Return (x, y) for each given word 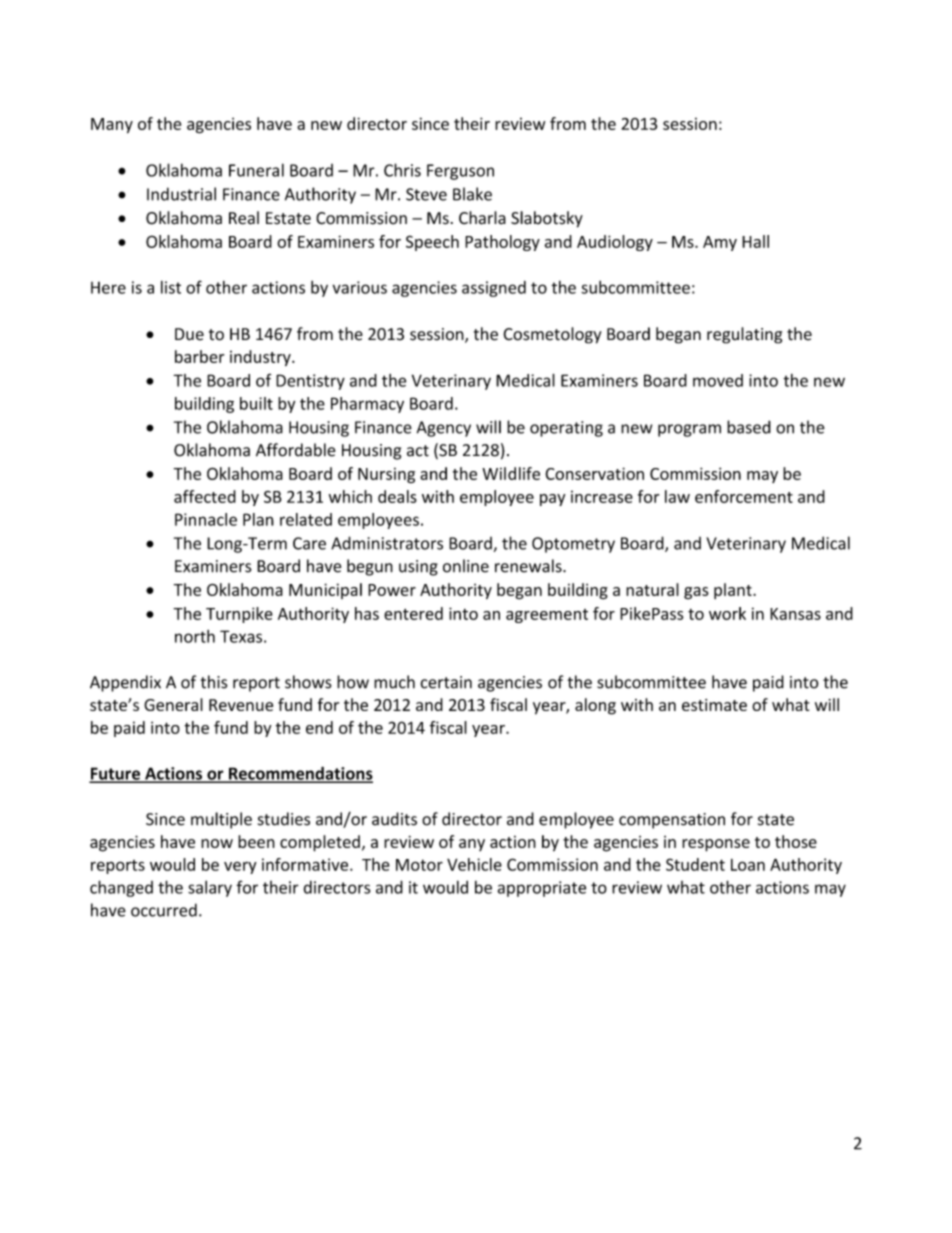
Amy (720, 243)
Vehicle (474, 864)
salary (210, 888)
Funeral (256, 170)
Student (695, 864)
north (195, 636)
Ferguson (460, 172)
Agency (444, 429)
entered (413, 613)
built (256, 403)
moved (718, 380)
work (727, 613)
